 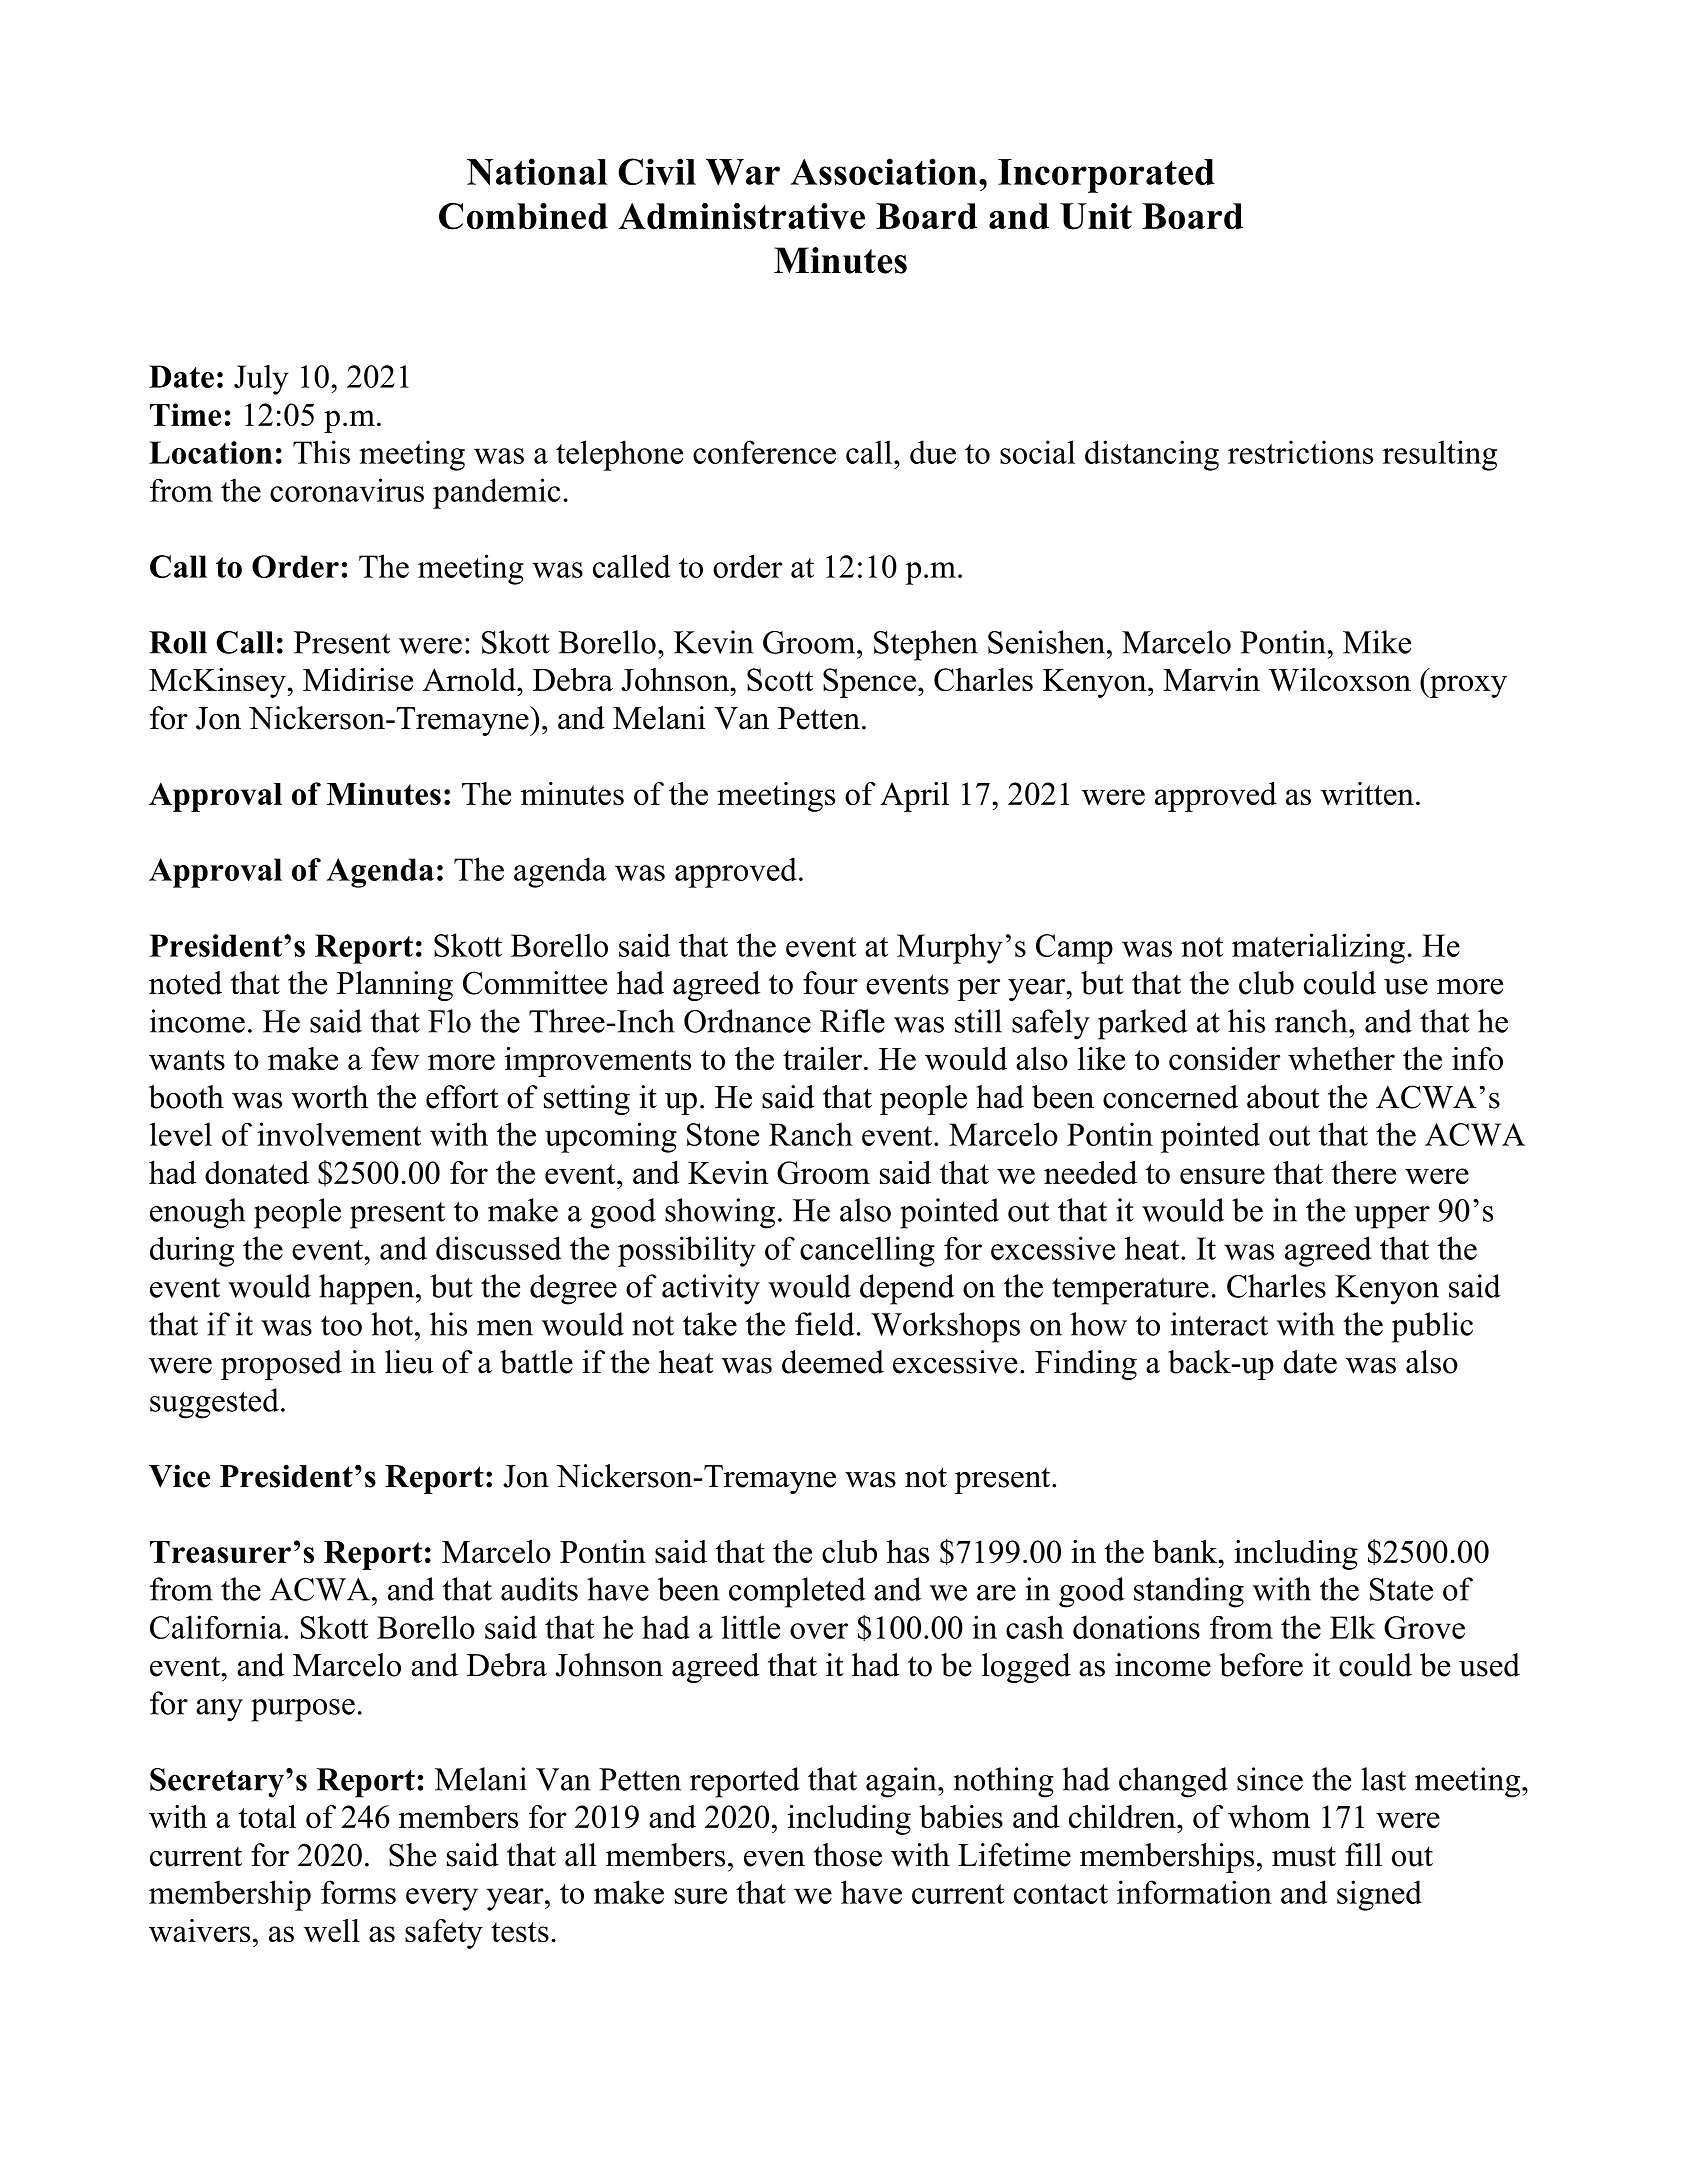 What do you see at coordinates (358, 1892) in the image?
I see `forms` at bounding box center [358, 1892].
